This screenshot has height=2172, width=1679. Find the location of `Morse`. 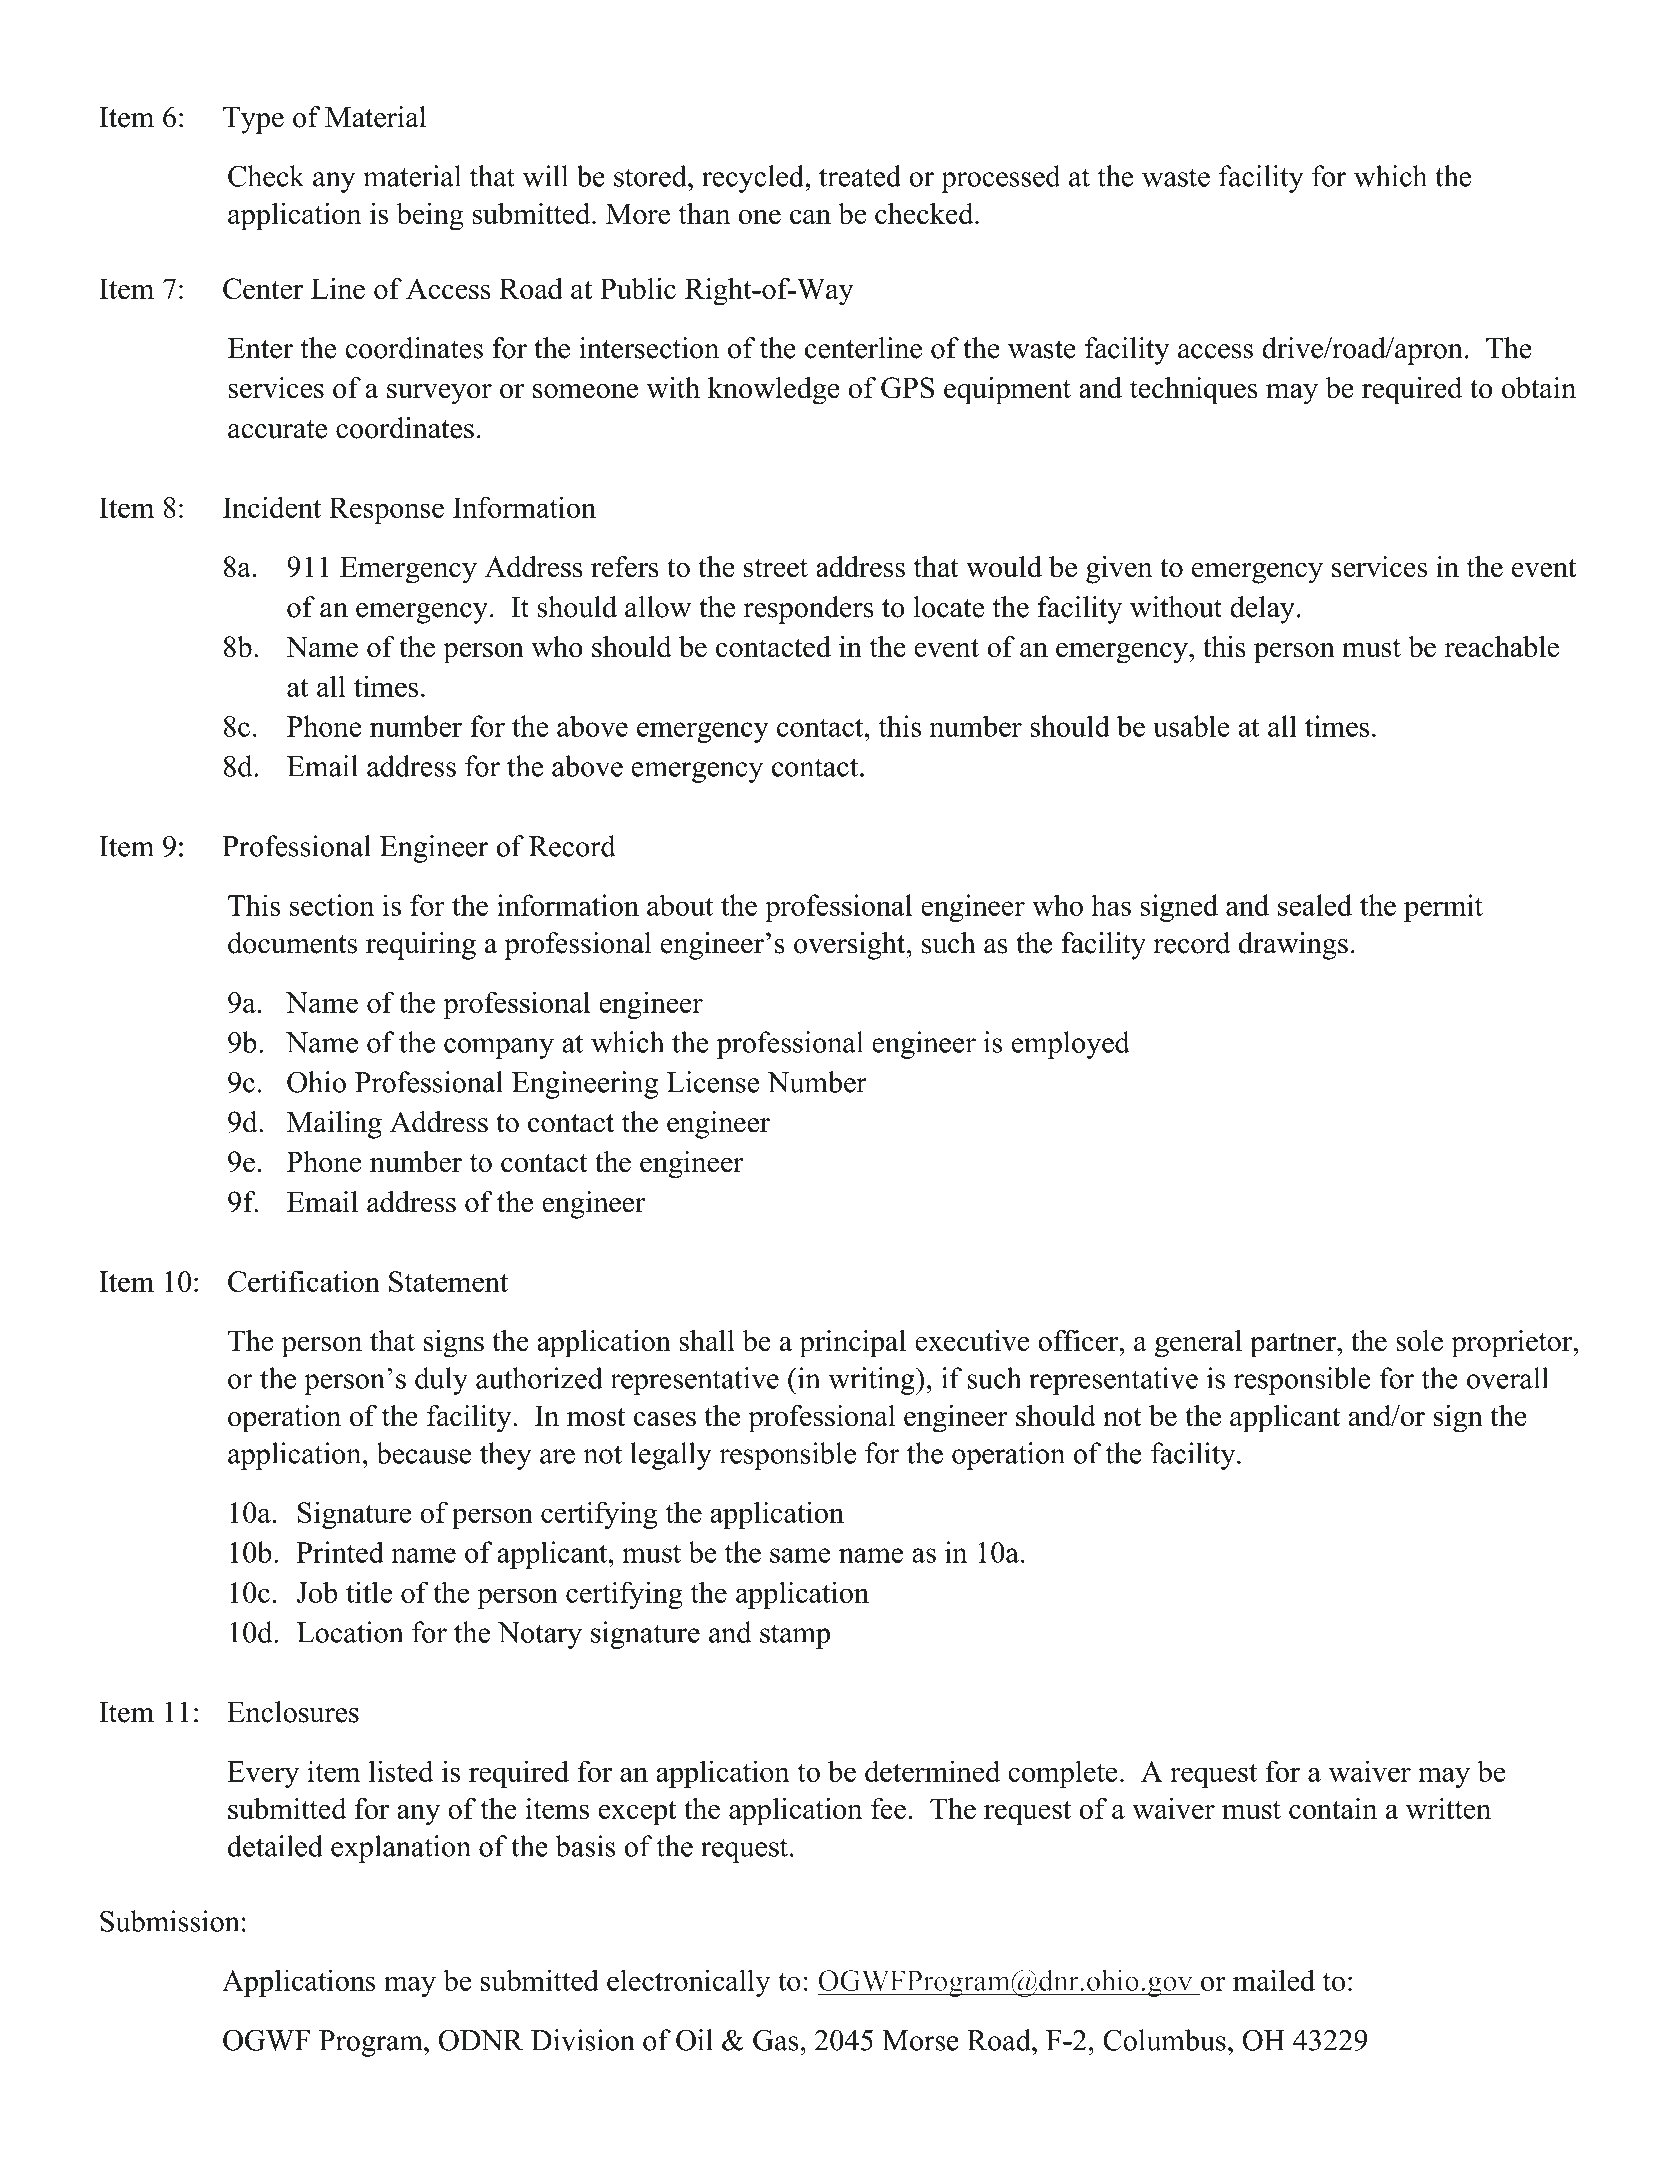

Morse is located at coordinates (920, 2040).
